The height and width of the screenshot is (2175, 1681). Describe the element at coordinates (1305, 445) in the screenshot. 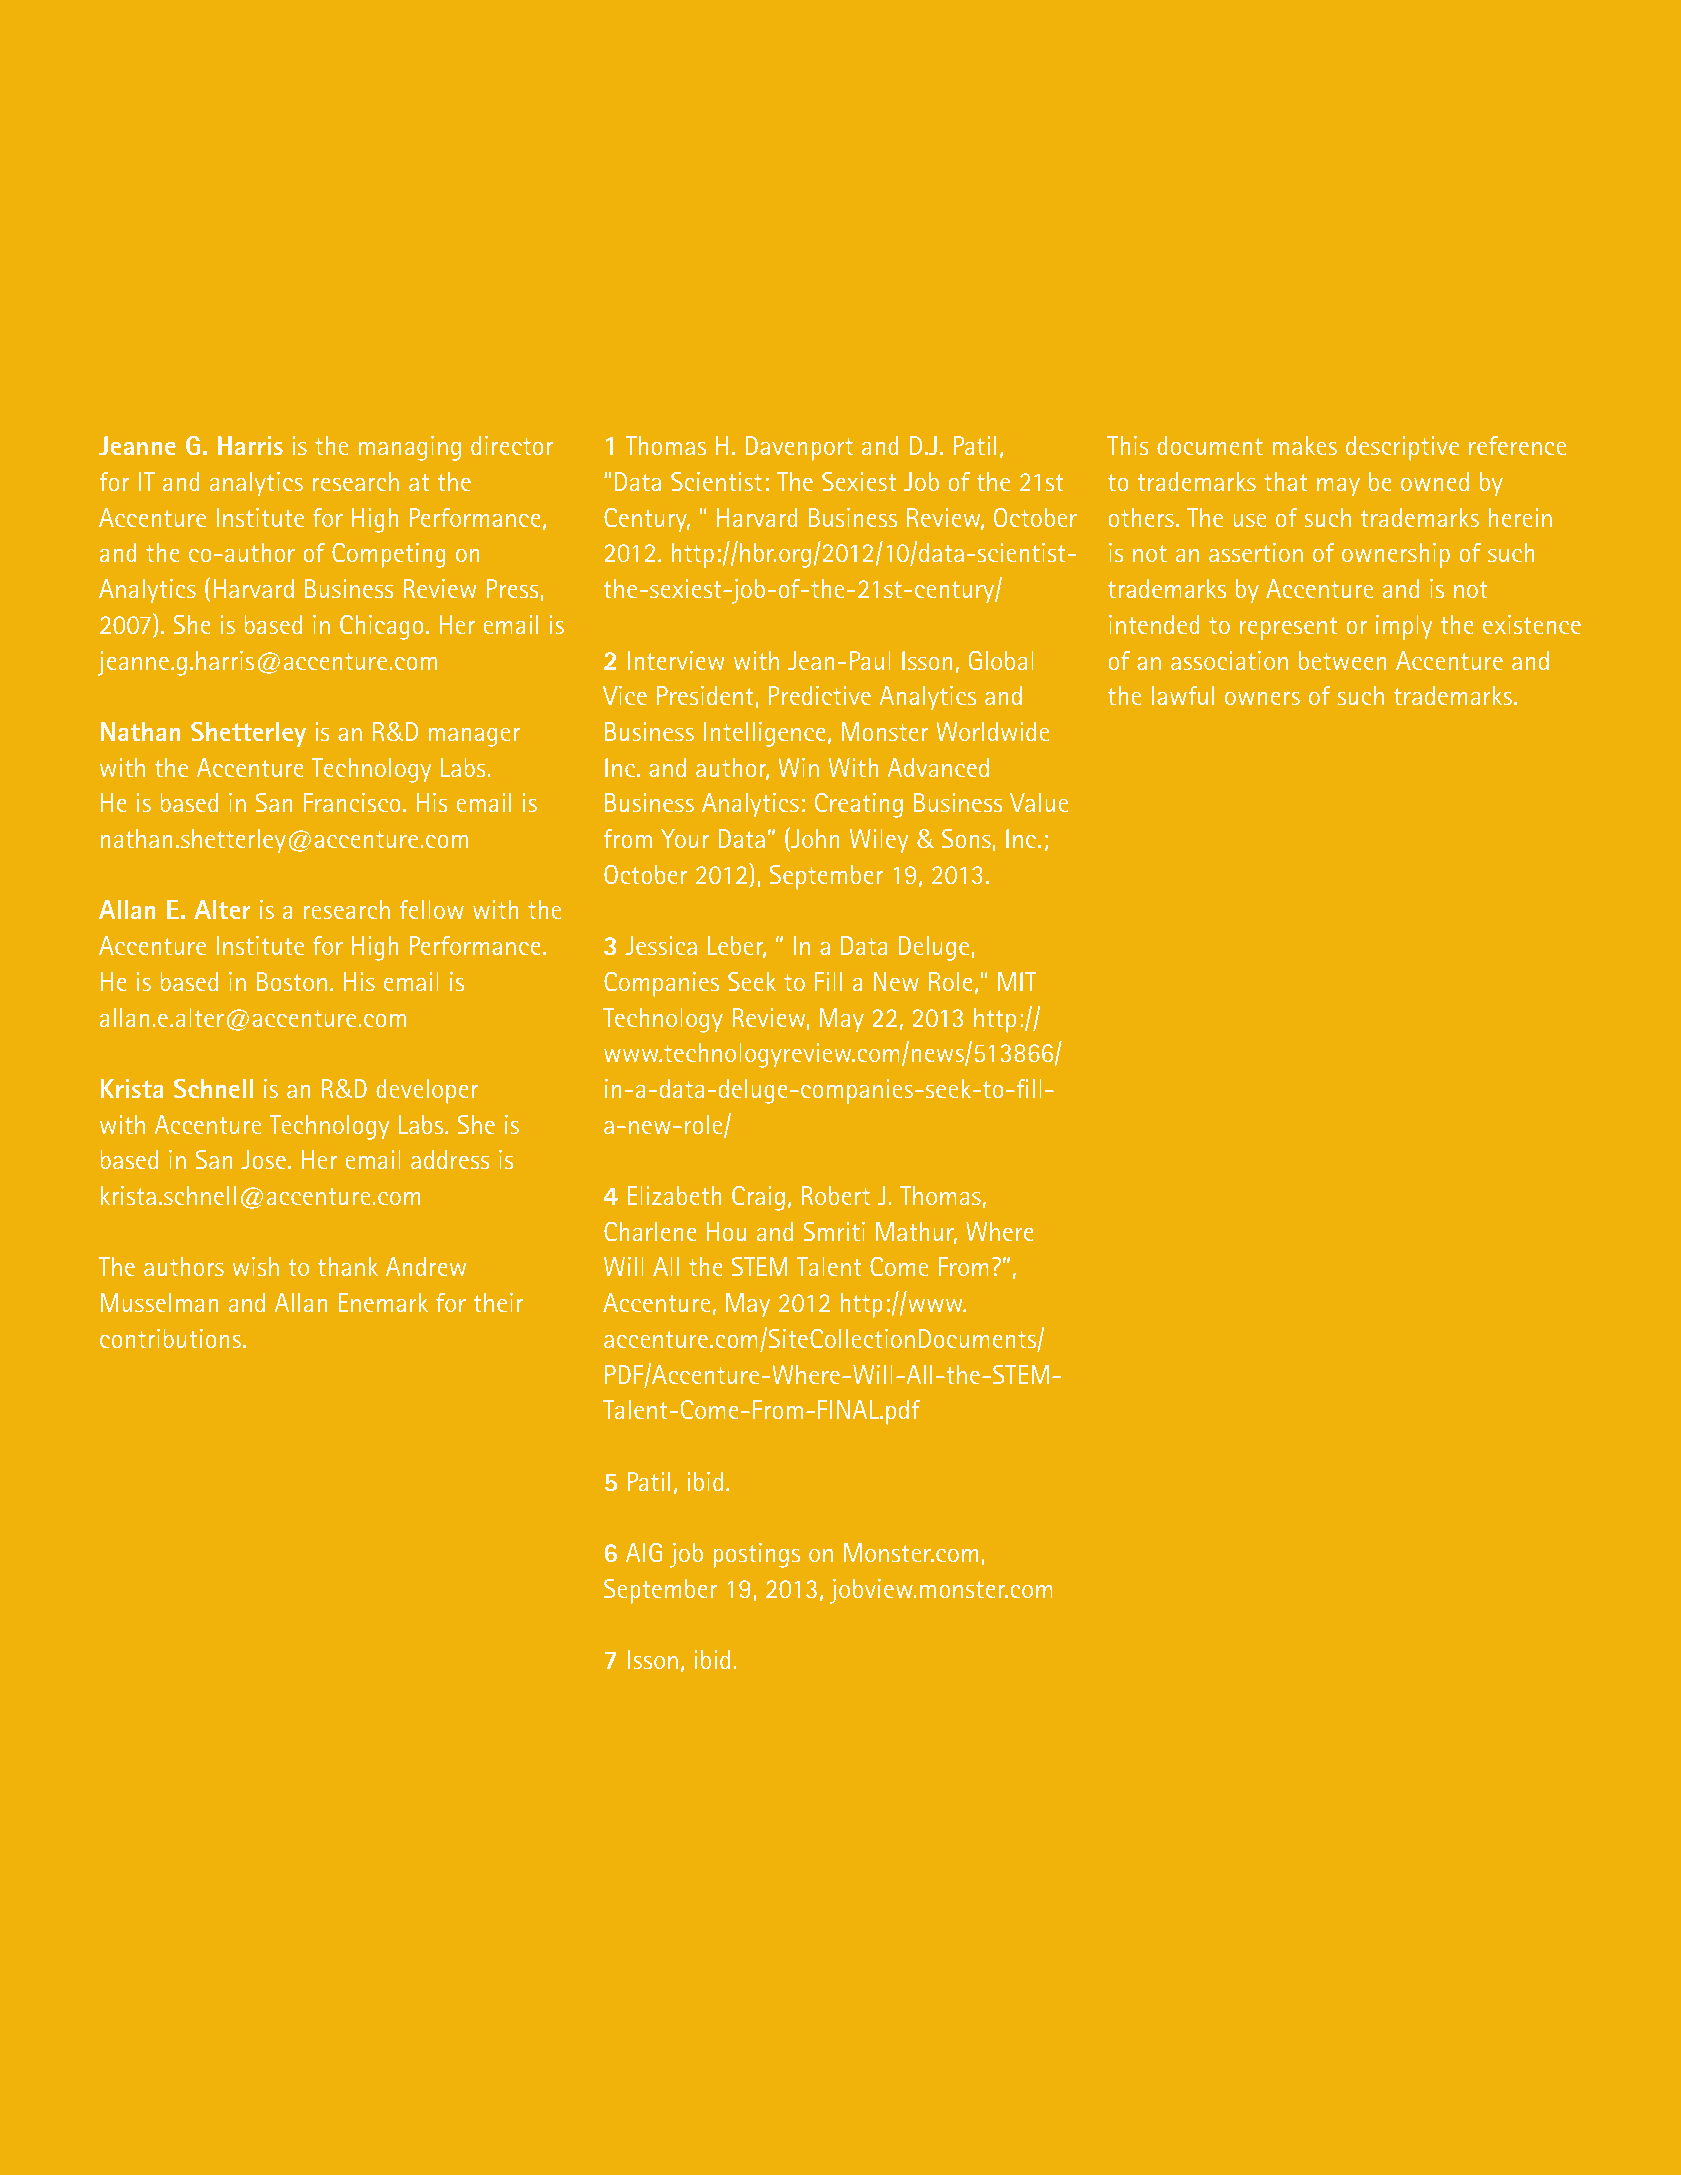

I see `makes` at that location.
